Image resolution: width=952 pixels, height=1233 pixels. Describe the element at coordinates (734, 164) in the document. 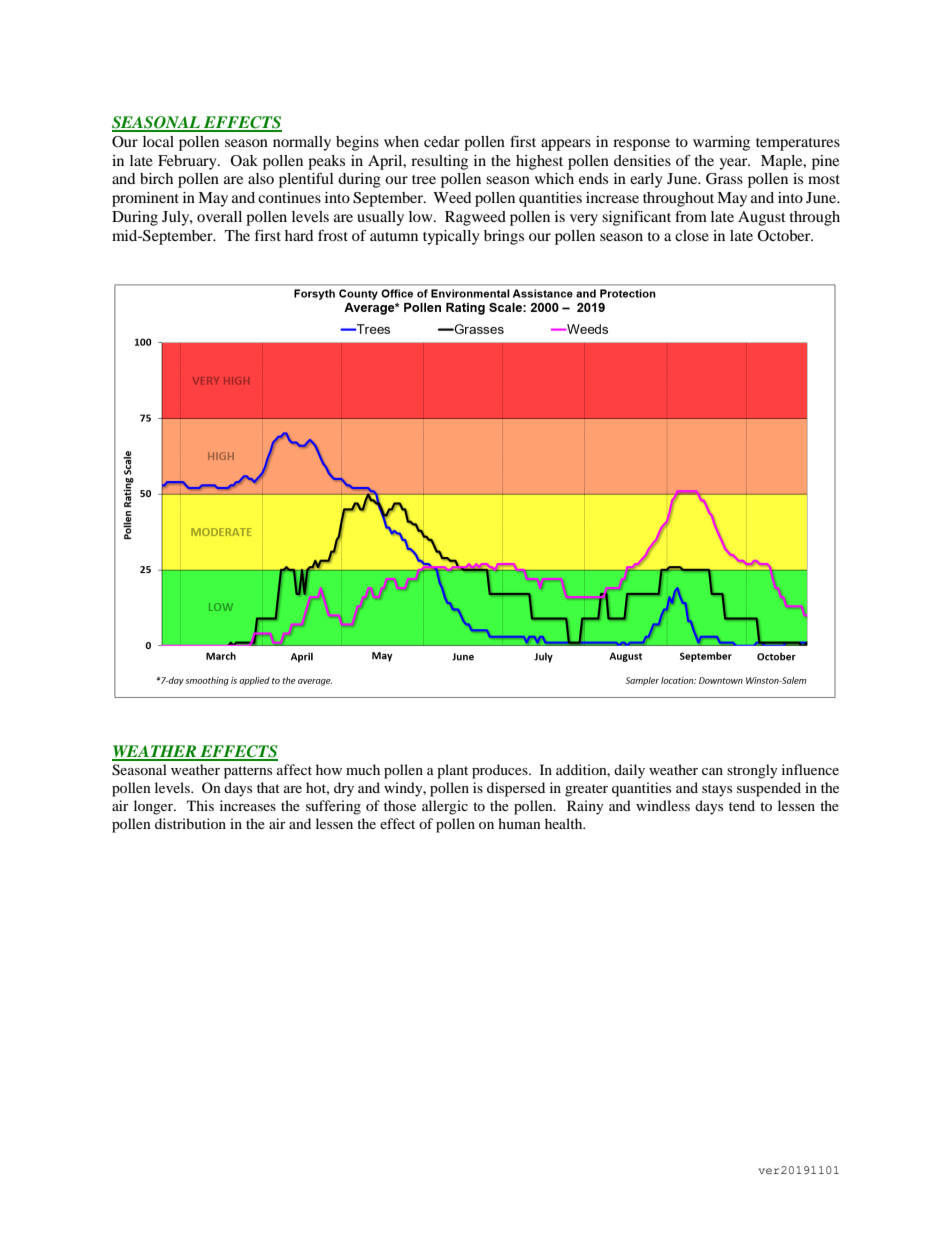

I see `year` at that location.
